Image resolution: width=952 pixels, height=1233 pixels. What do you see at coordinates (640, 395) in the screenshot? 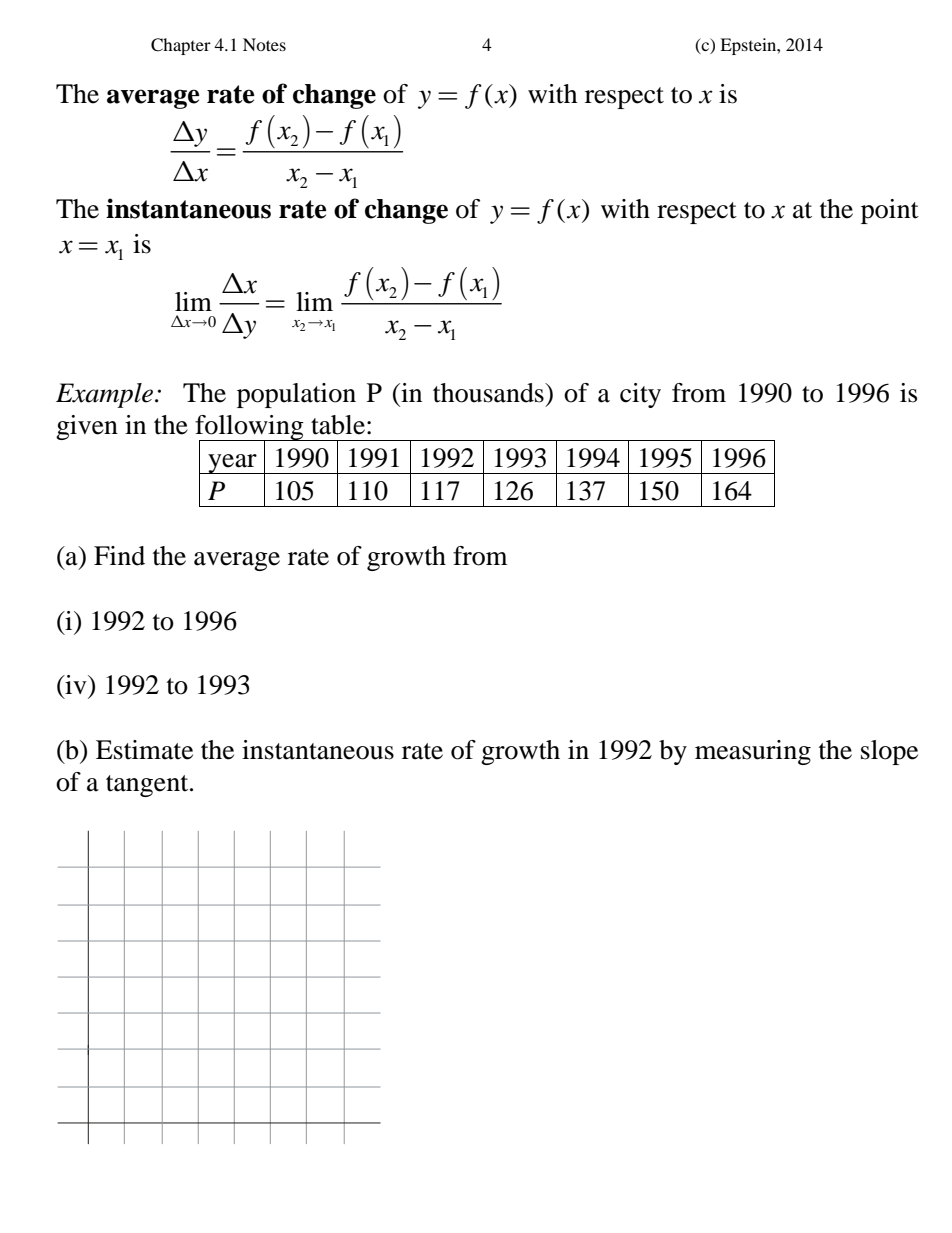
I see `city` at bounding box center [640, 395].
